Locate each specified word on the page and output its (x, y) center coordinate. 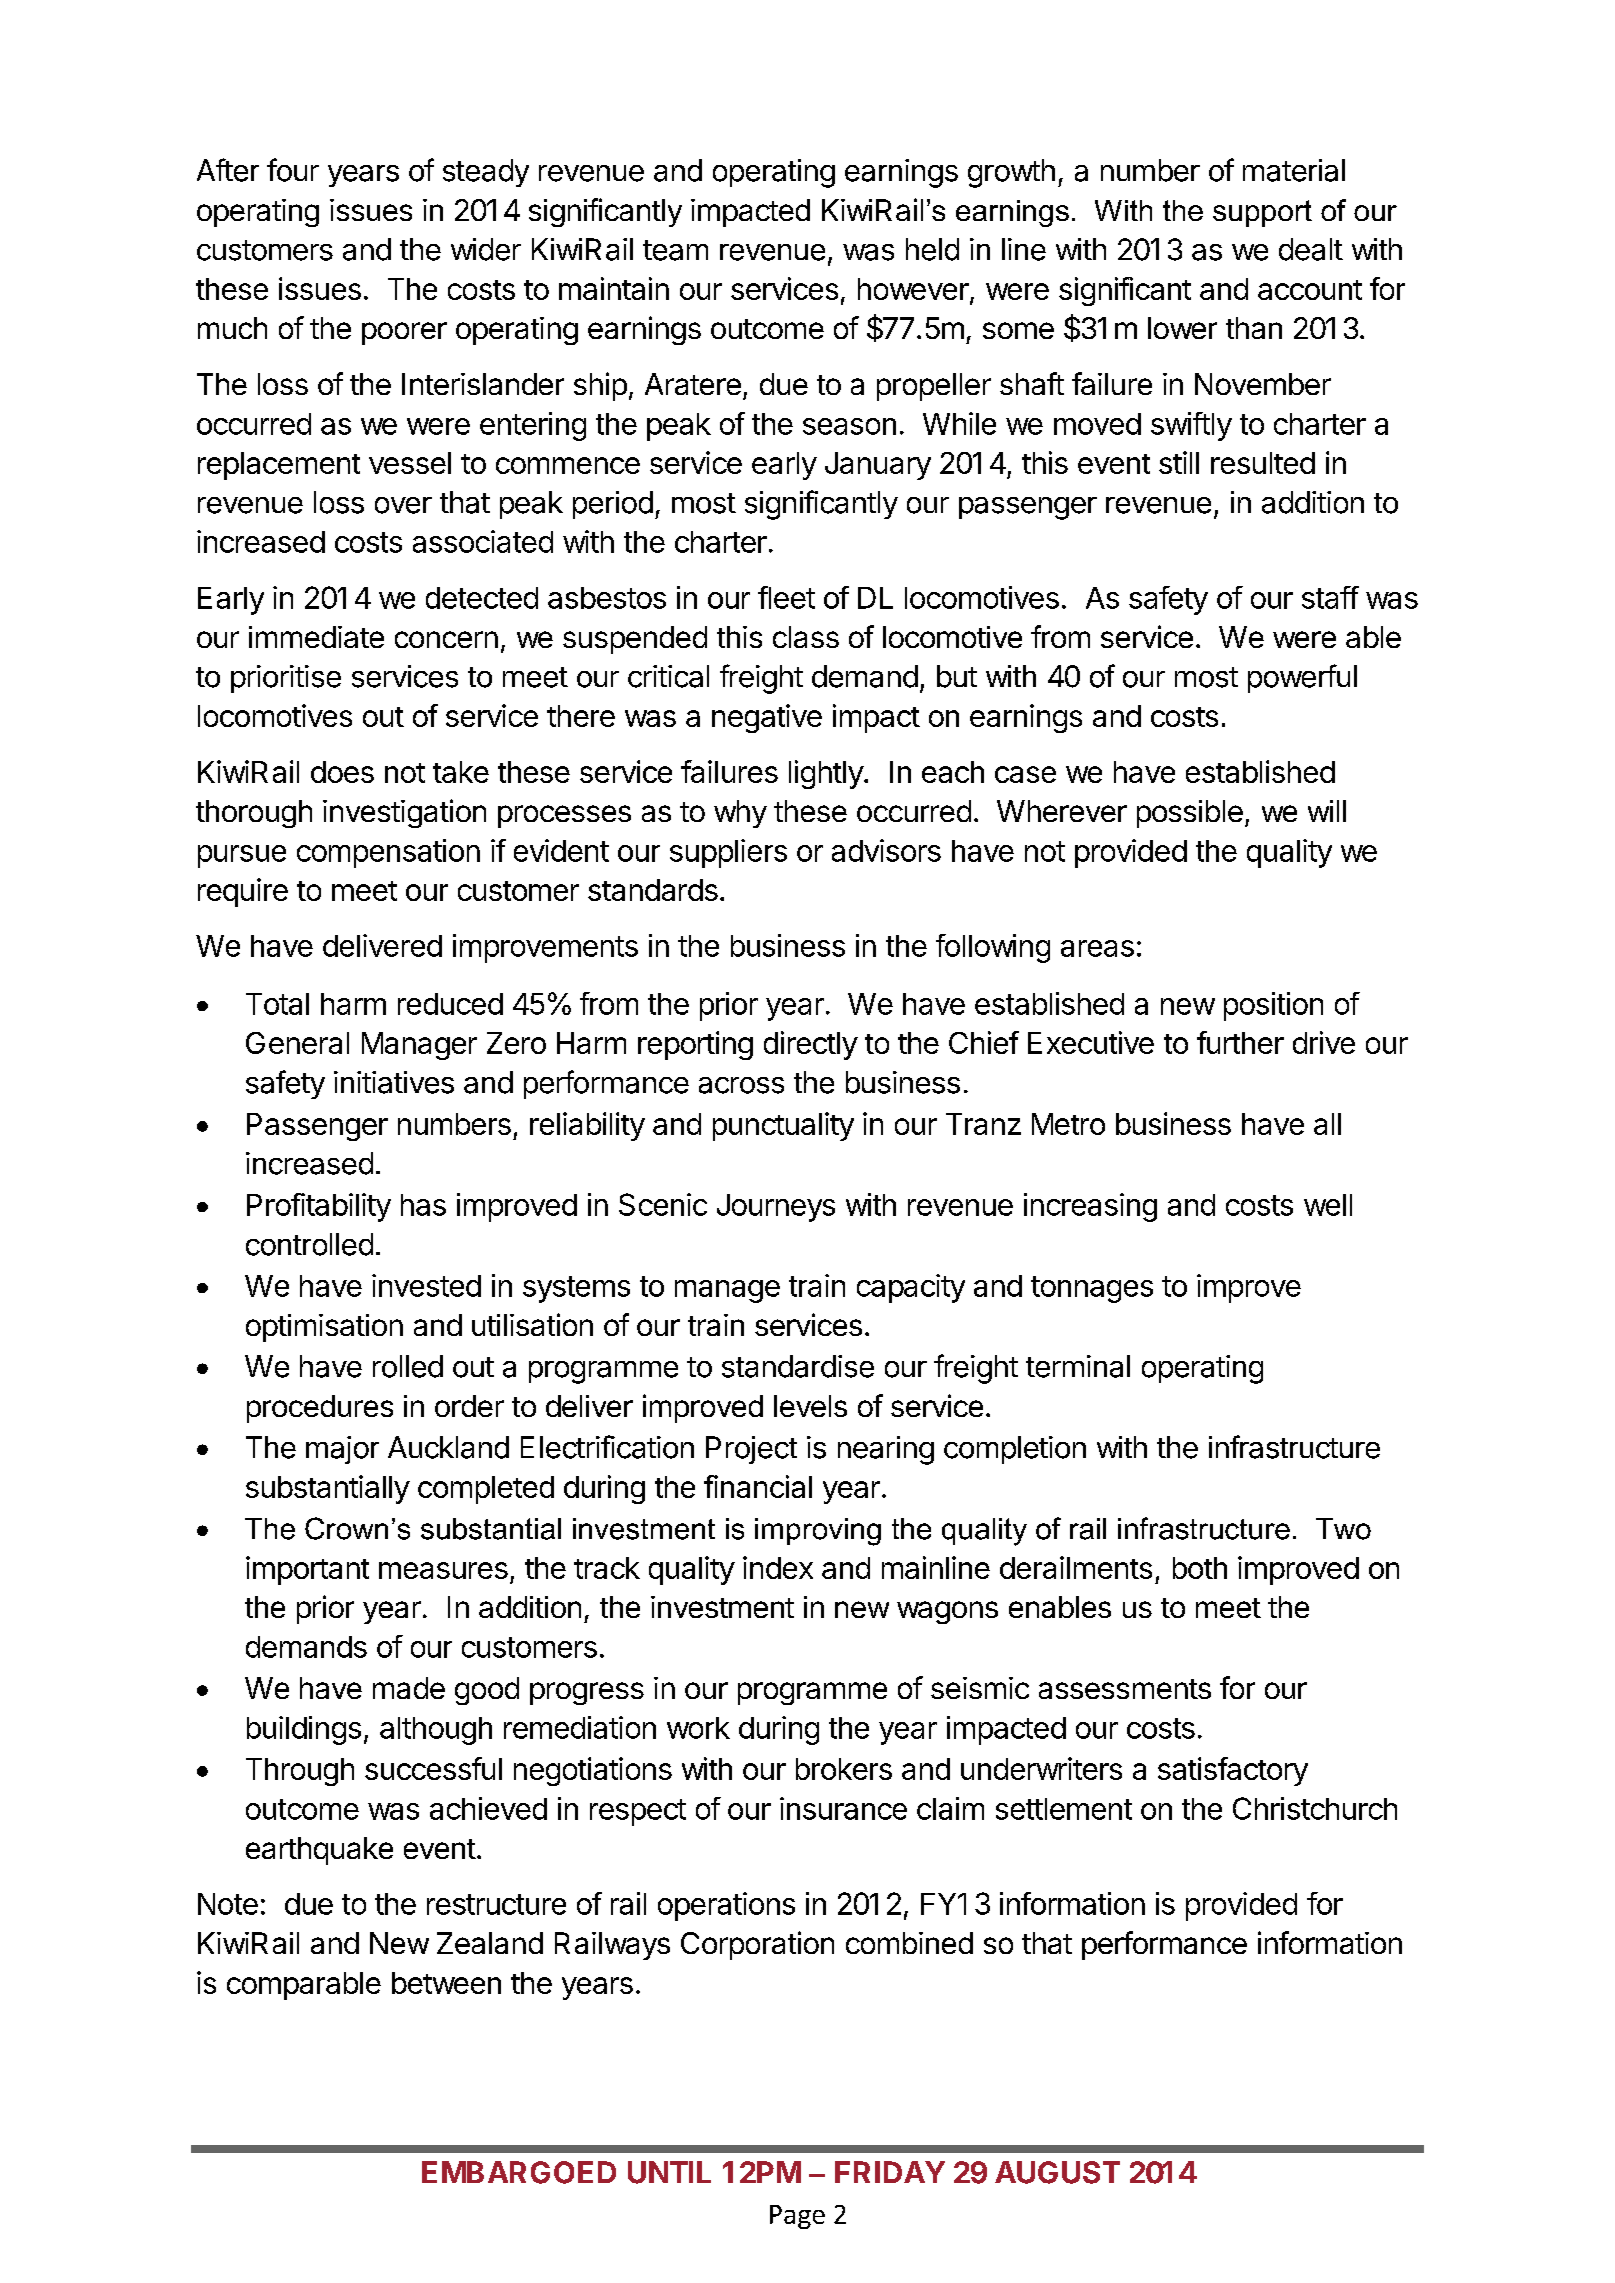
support (1262, 213)
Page (797, 2217)
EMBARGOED (519, 2172)
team (675, 250)
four (293, 170)
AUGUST (1057, 2172)
